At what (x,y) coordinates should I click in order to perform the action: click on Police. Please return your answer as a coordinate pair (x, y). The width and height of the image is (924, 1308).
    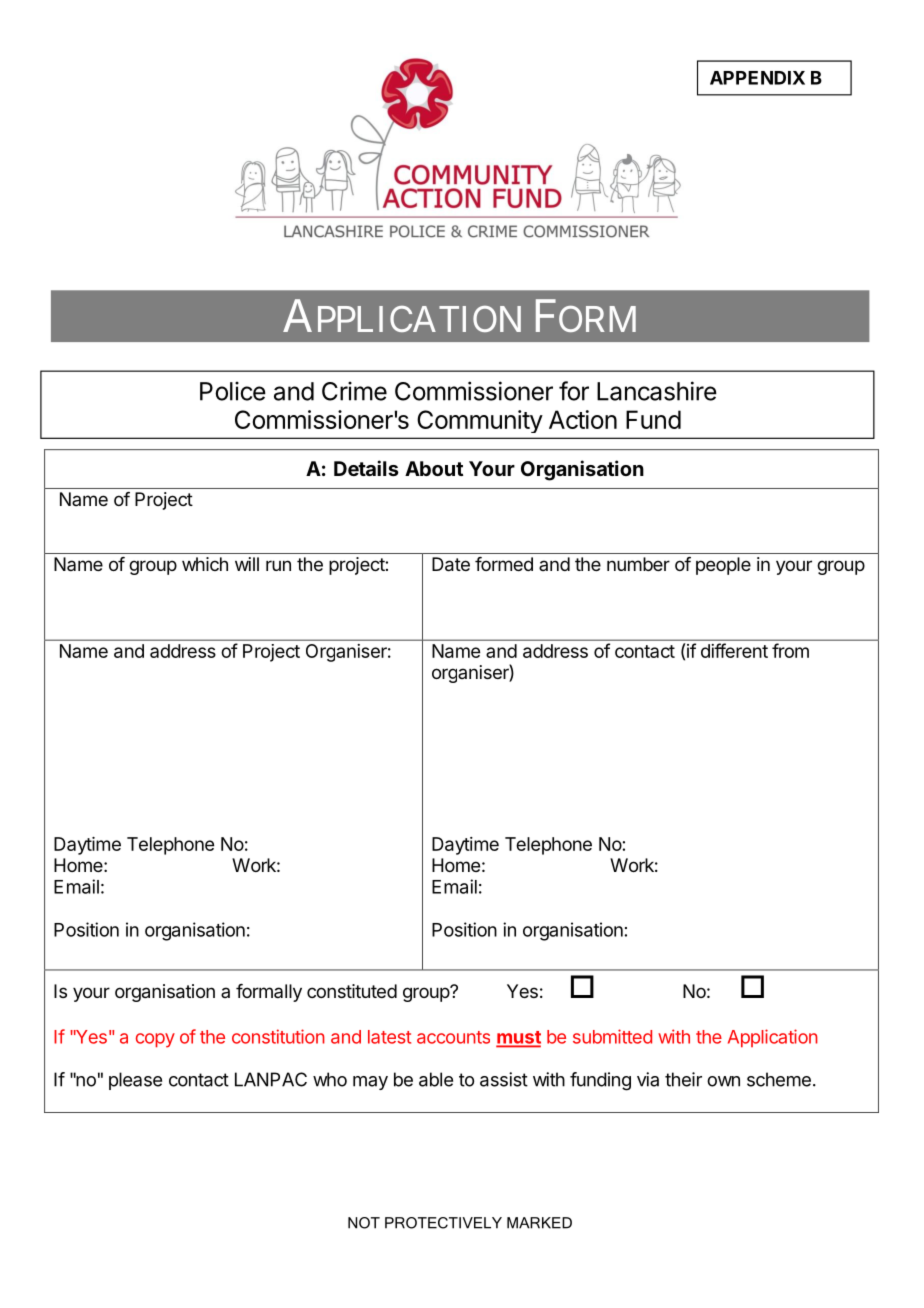
    Looking at the image, I should click on (233, 391).
